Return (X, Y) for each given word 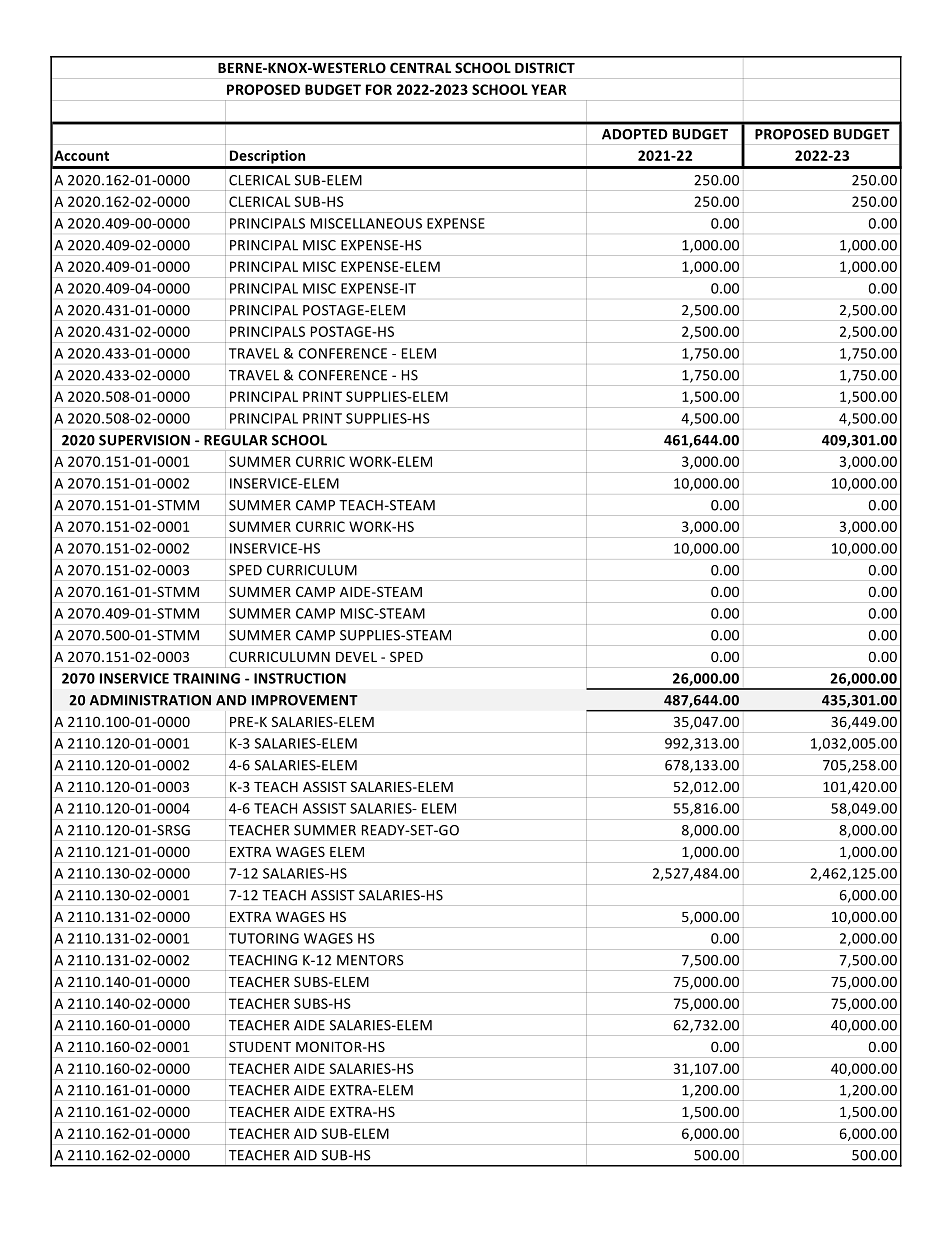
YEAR (549, 89)
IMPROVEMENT (305, 700)
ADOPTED (635, 134)
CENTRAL (420, 67)
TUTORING (264, 938)
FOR (379, 89)
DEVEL (356, 657)
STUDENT (260, 1046)
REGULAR (236, 440)
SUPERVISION (144, 440)
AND (231, 700)
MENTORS (370, 960)
